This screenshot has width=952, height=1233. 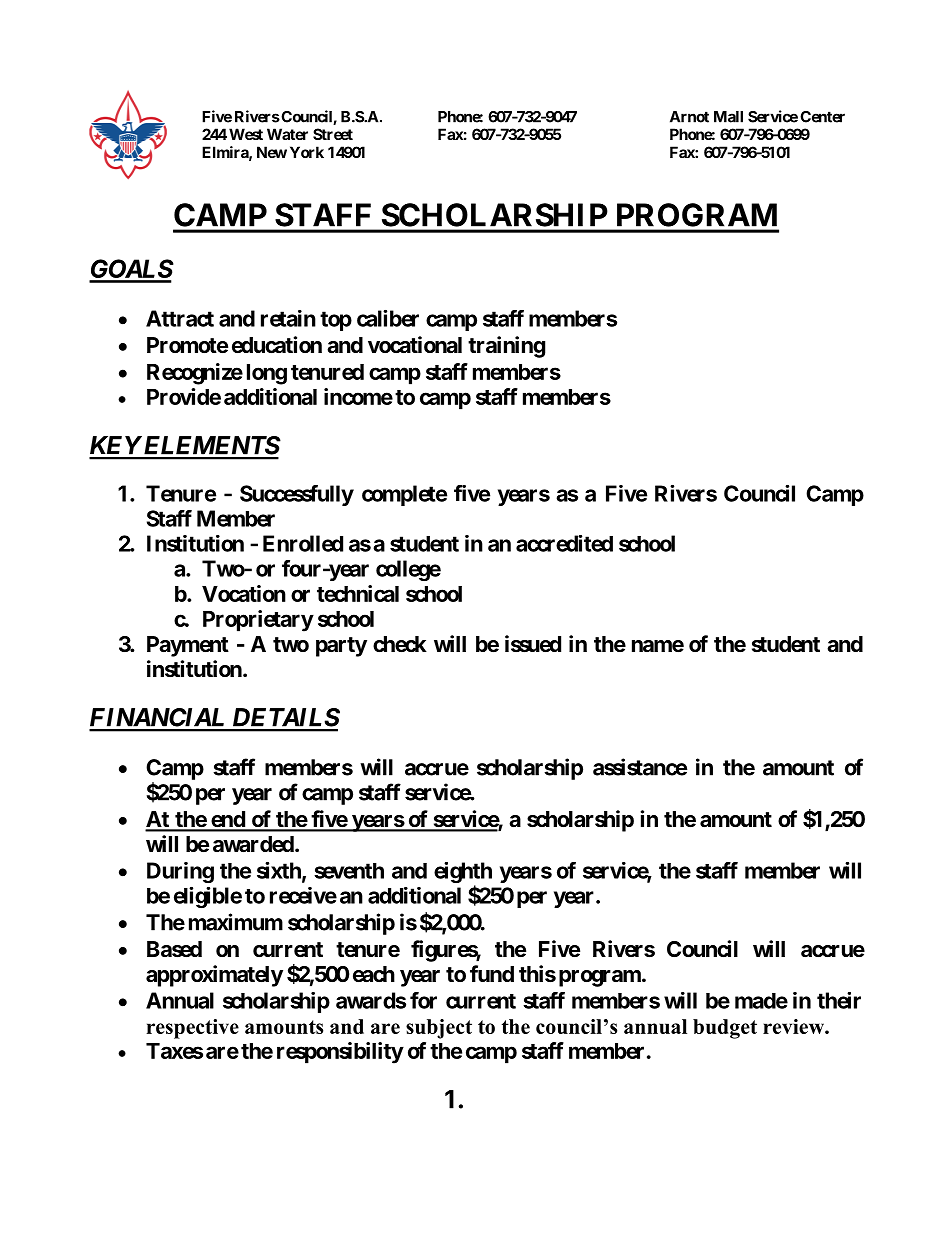 I want to click on Proprietary, so click(x=258, y=621).
